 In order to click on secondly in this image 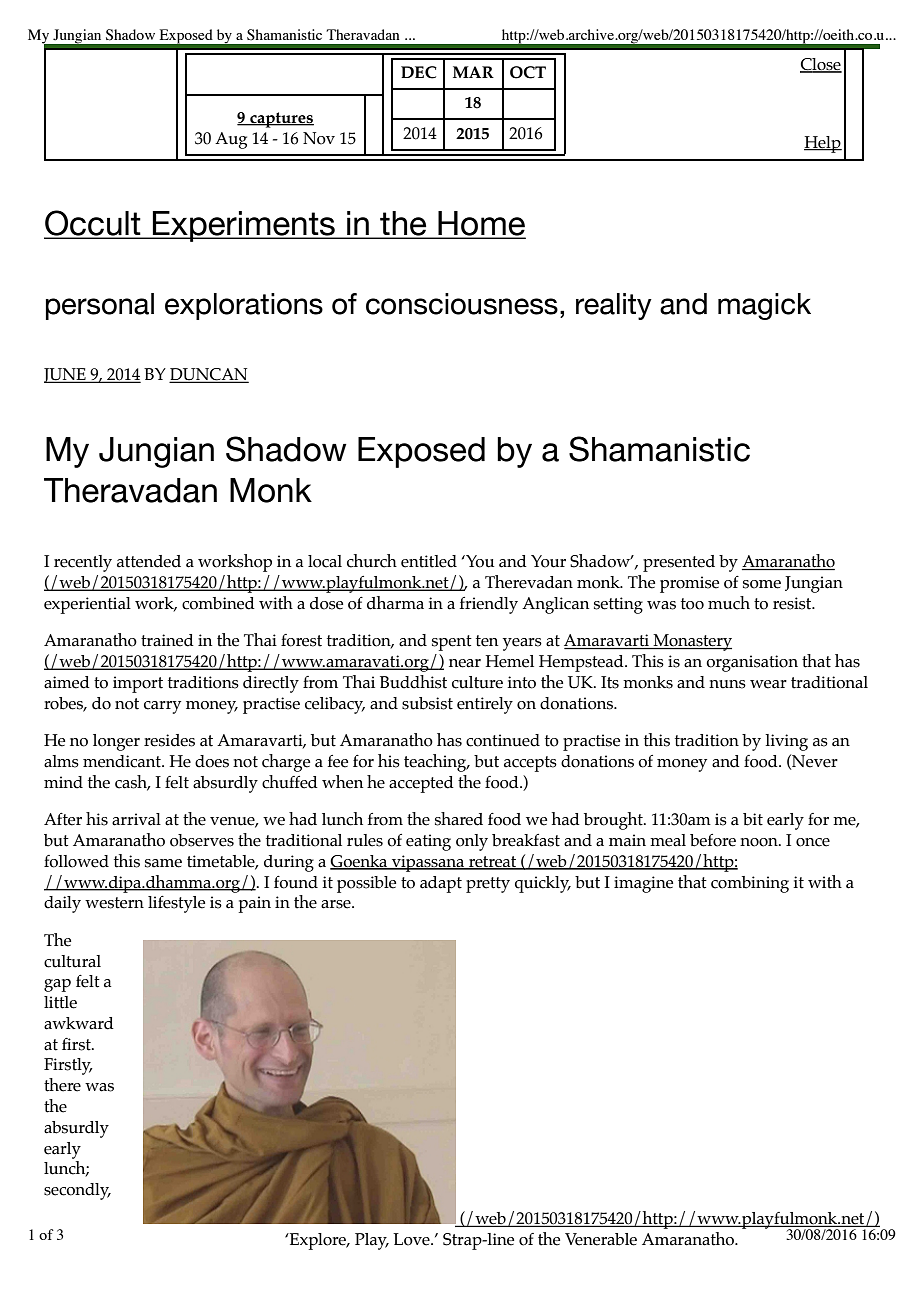, I will do `click(77, 1191)`.
